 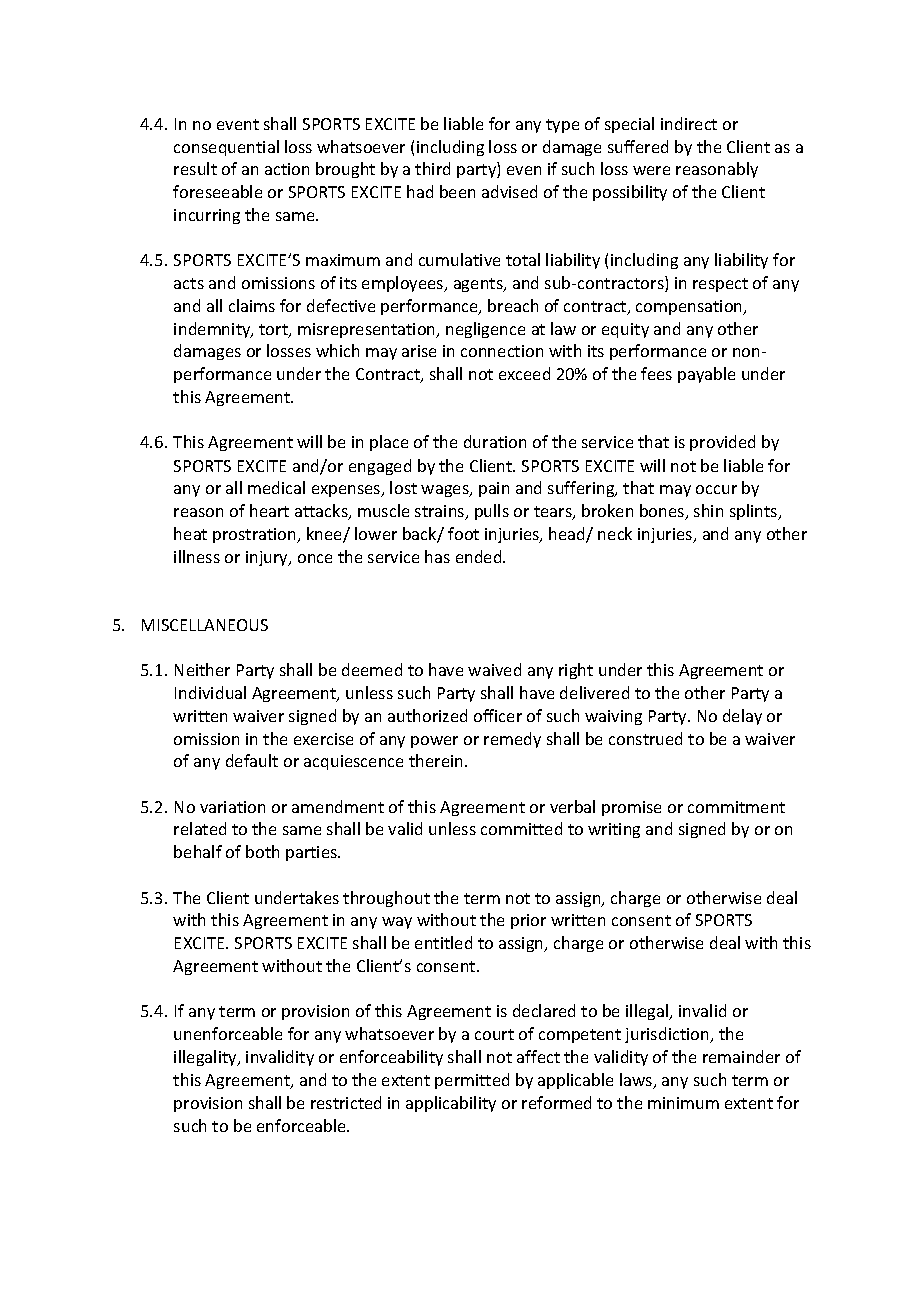 I want to click on third, so click(x=432, y=168).
